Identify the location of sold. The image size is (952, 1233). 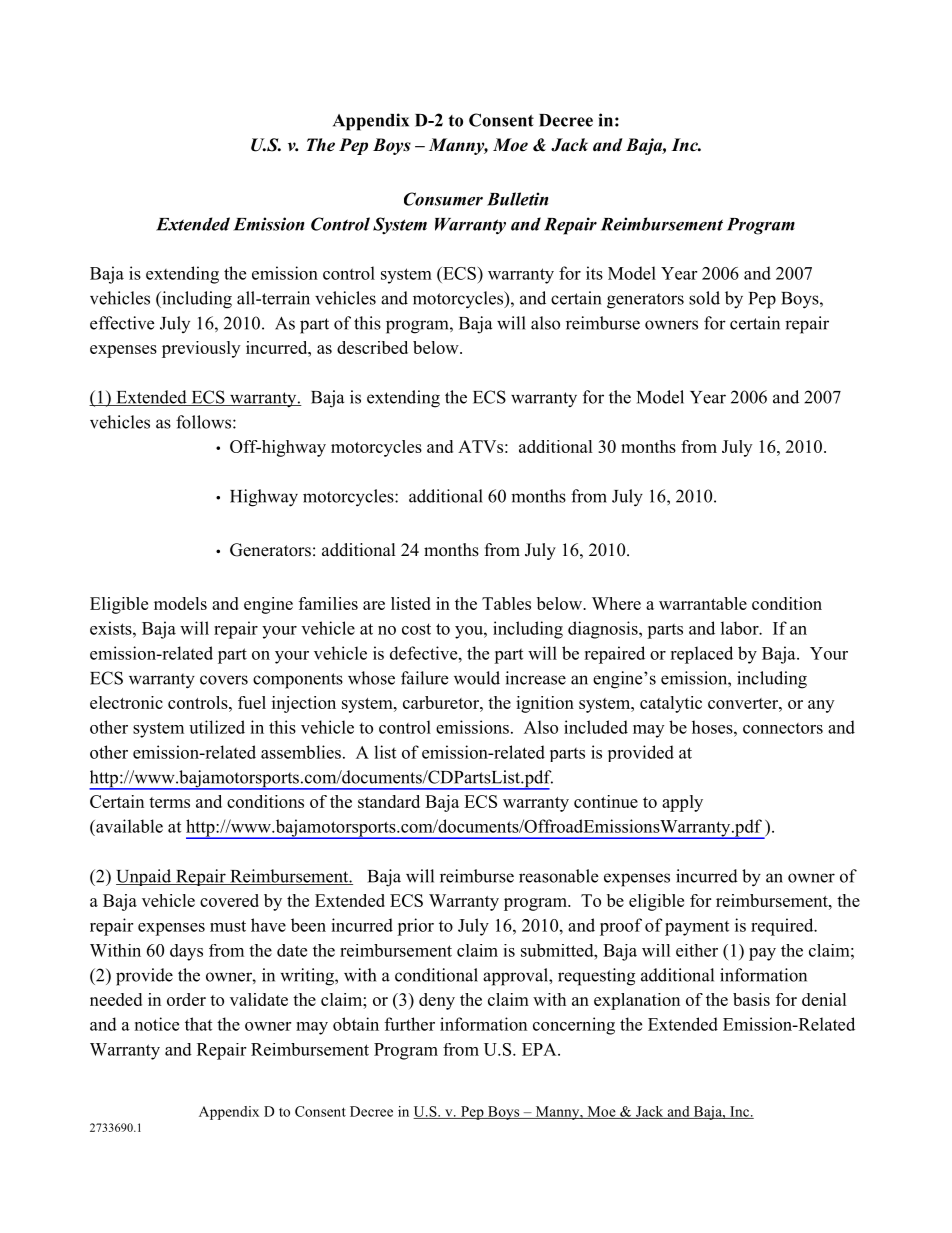
(704, 298).
